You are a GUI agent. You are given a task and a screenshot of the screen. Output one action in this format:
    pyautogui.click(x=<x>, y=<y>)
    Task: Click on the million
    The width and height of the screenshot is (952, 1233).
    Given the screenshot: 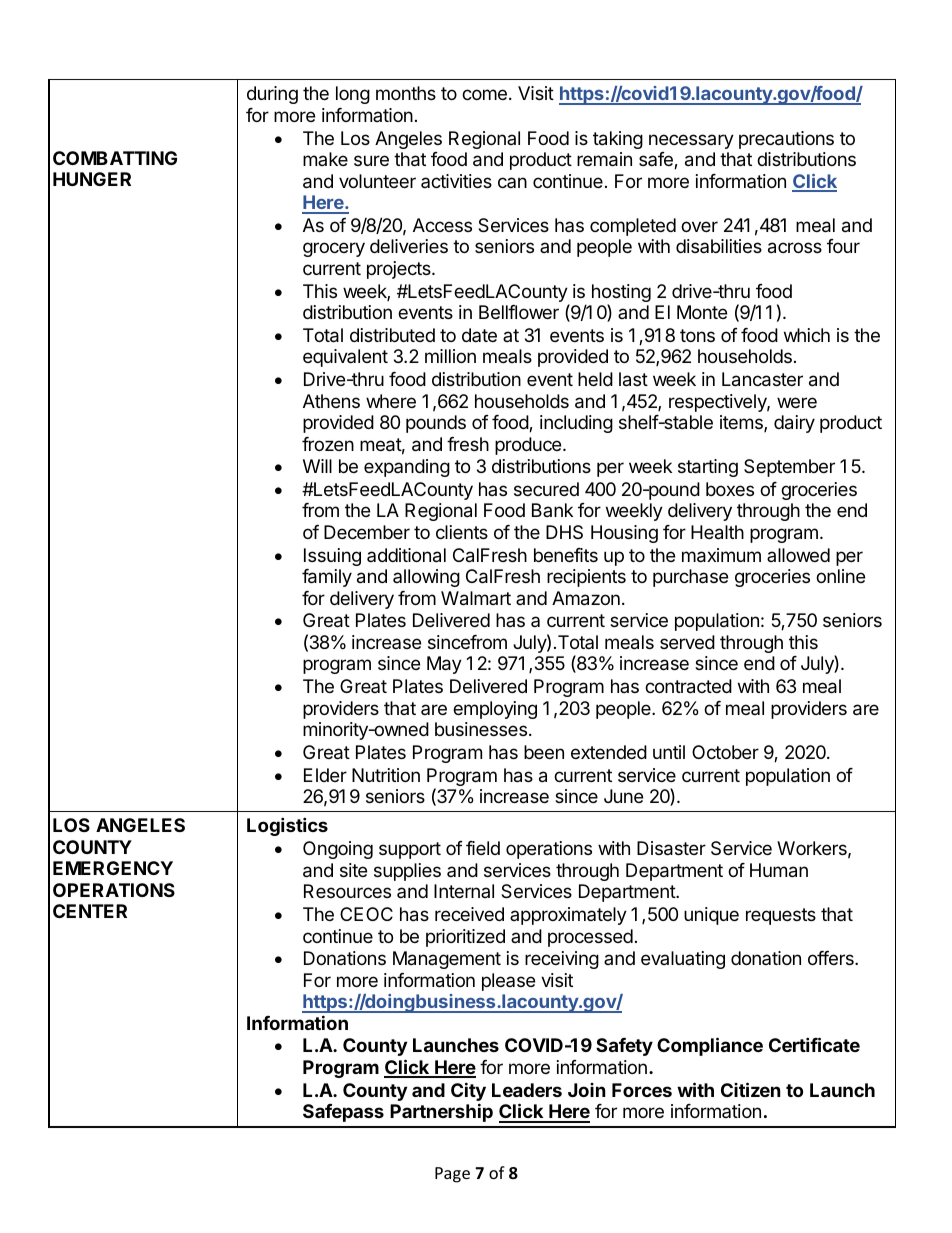 What is the action you would take?
    pyautogui.click(x=450, y=356)
